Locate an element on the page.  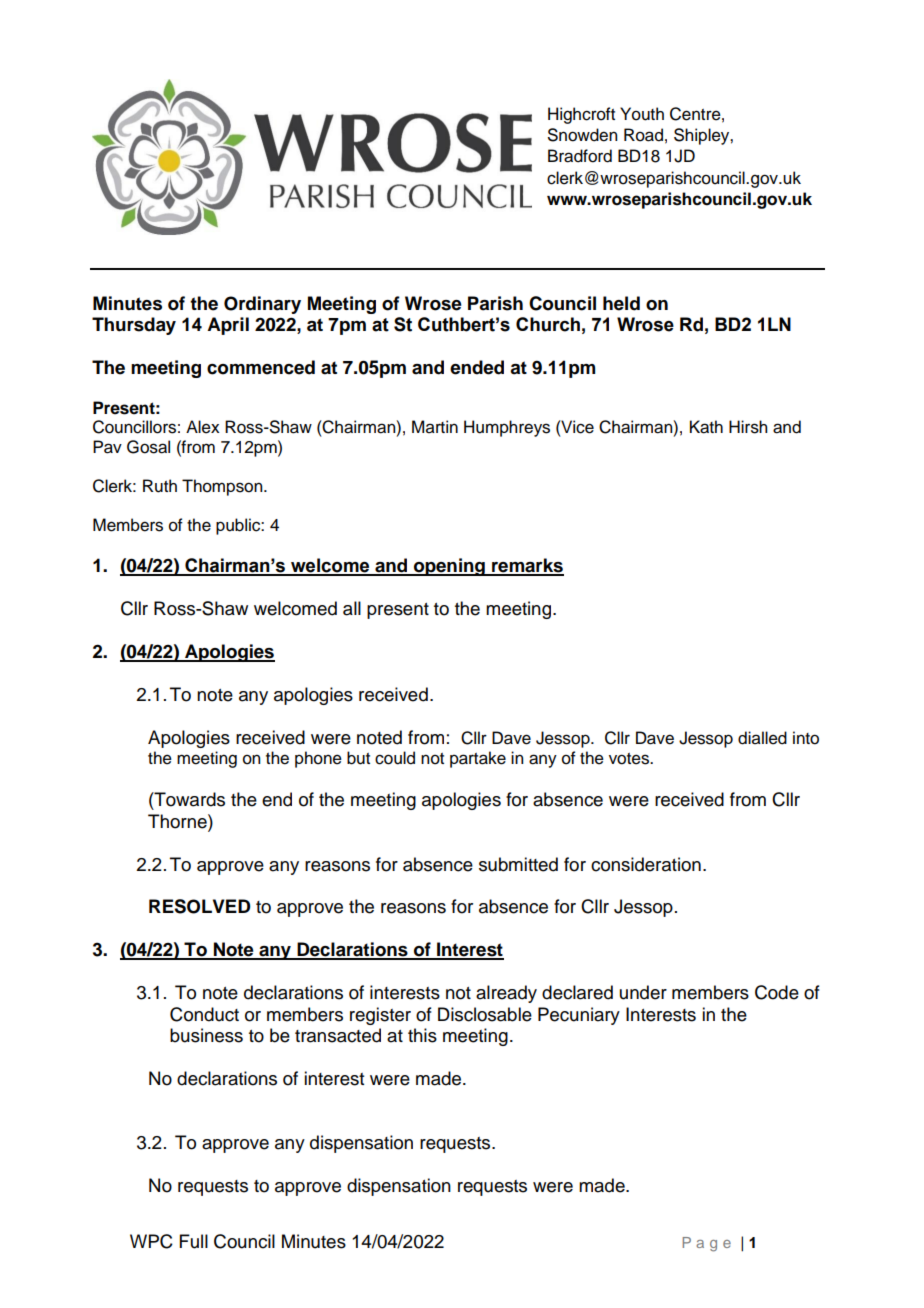
Full is located at coordinates (194, 1241).
